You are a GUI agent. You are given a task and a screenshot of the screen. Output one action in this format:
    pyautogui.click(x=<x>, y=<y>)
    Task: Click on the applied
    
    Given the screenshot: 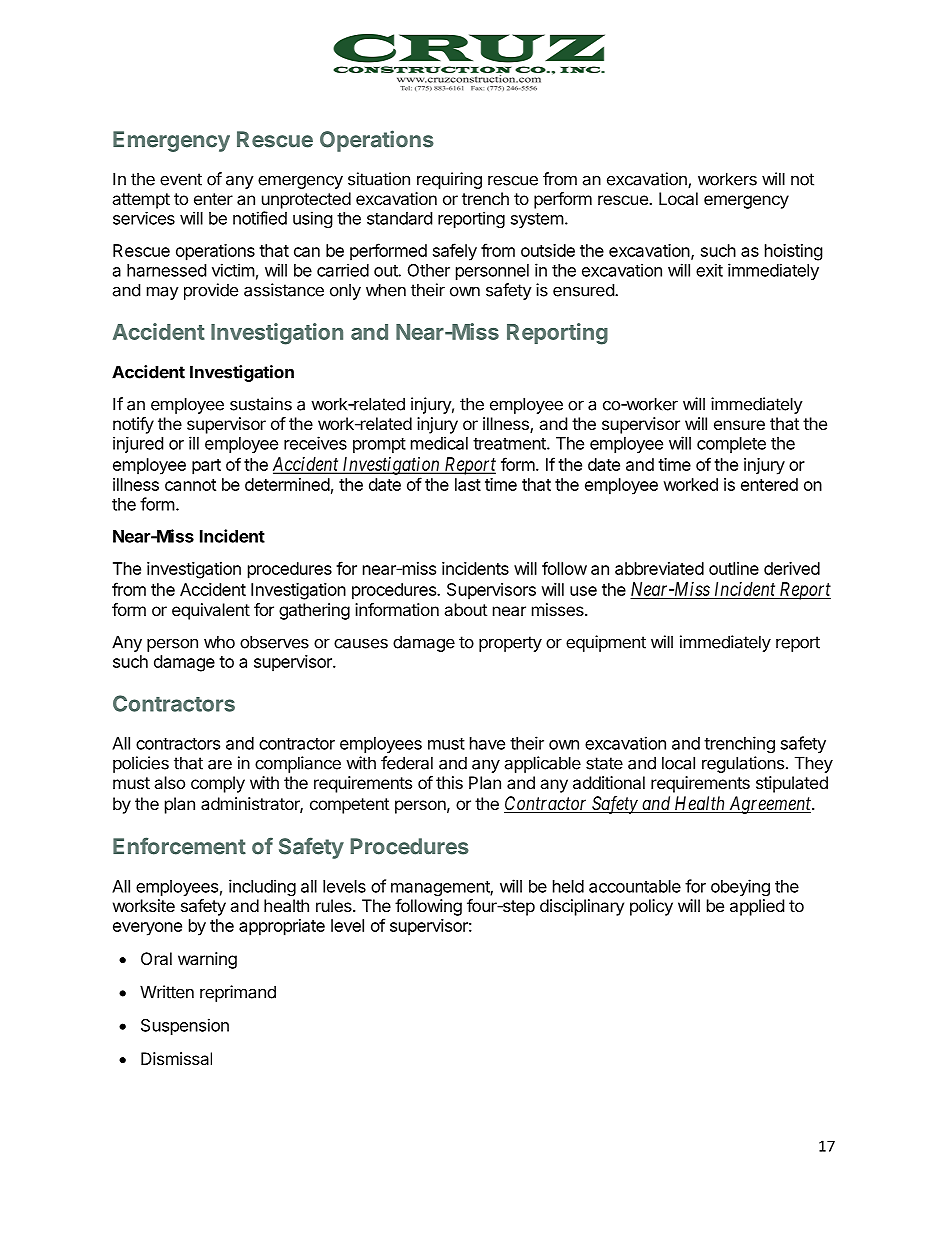 What is the action you would take?
    pyautogui.click(x=757, y=907)
